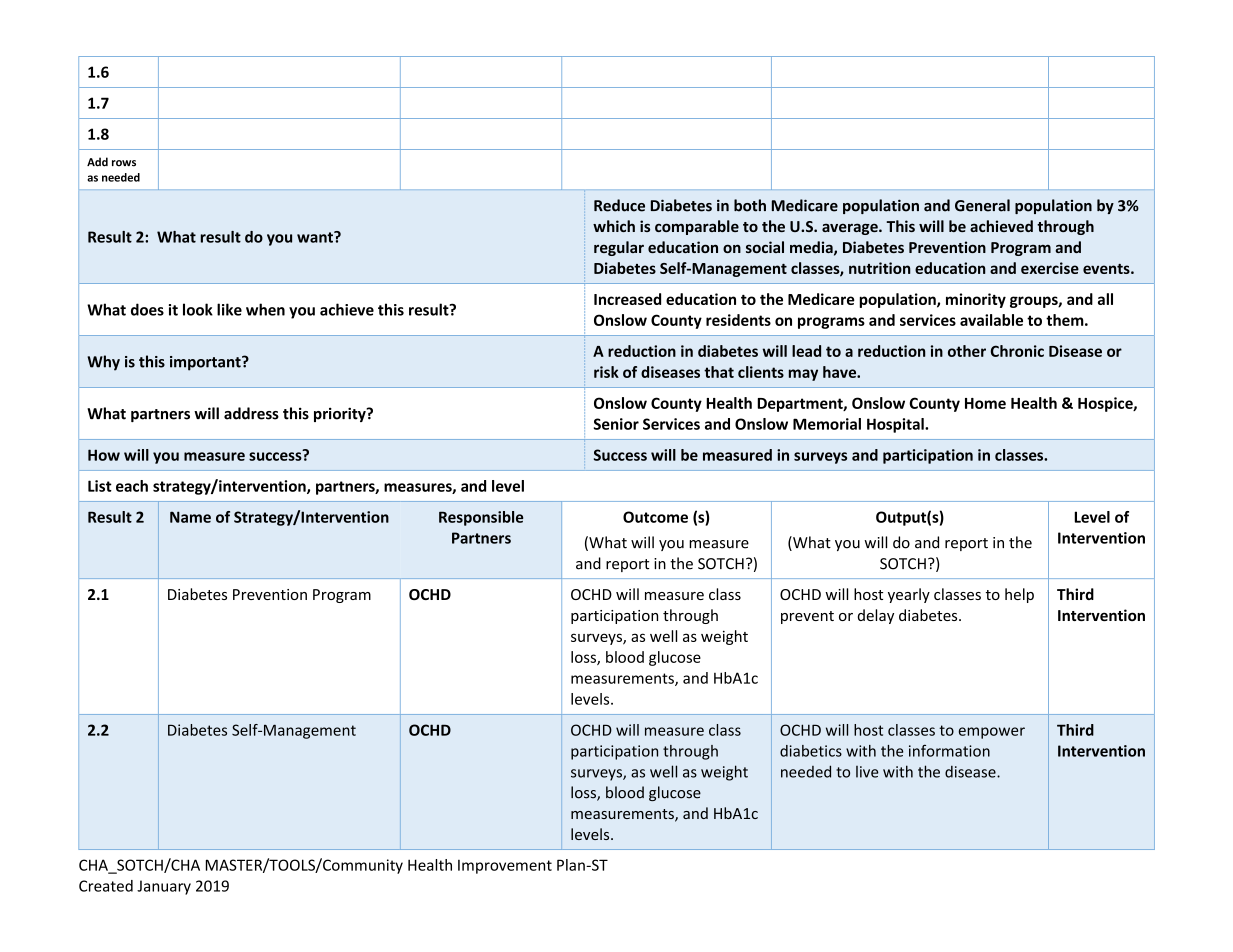 Image resolution: width=1233 pixels, height=952 pixels. I want to click on delay, so click(876, 616).
